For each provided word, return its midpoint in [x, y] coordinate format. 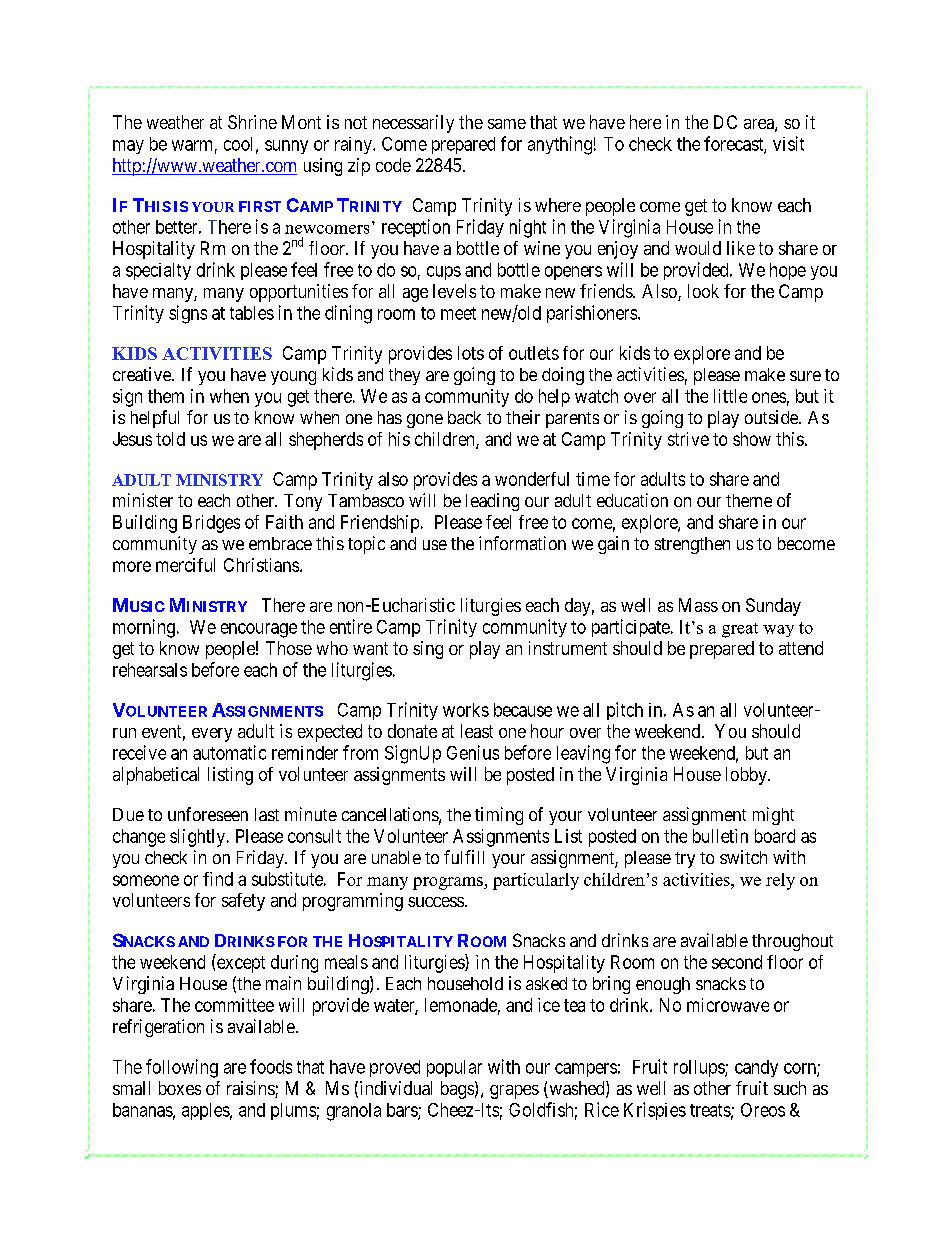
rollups [700, 1068]
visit [788, 143]
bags [457, 1090]
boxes [180, 1088]
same [507, 124]
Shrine [252, 122]
